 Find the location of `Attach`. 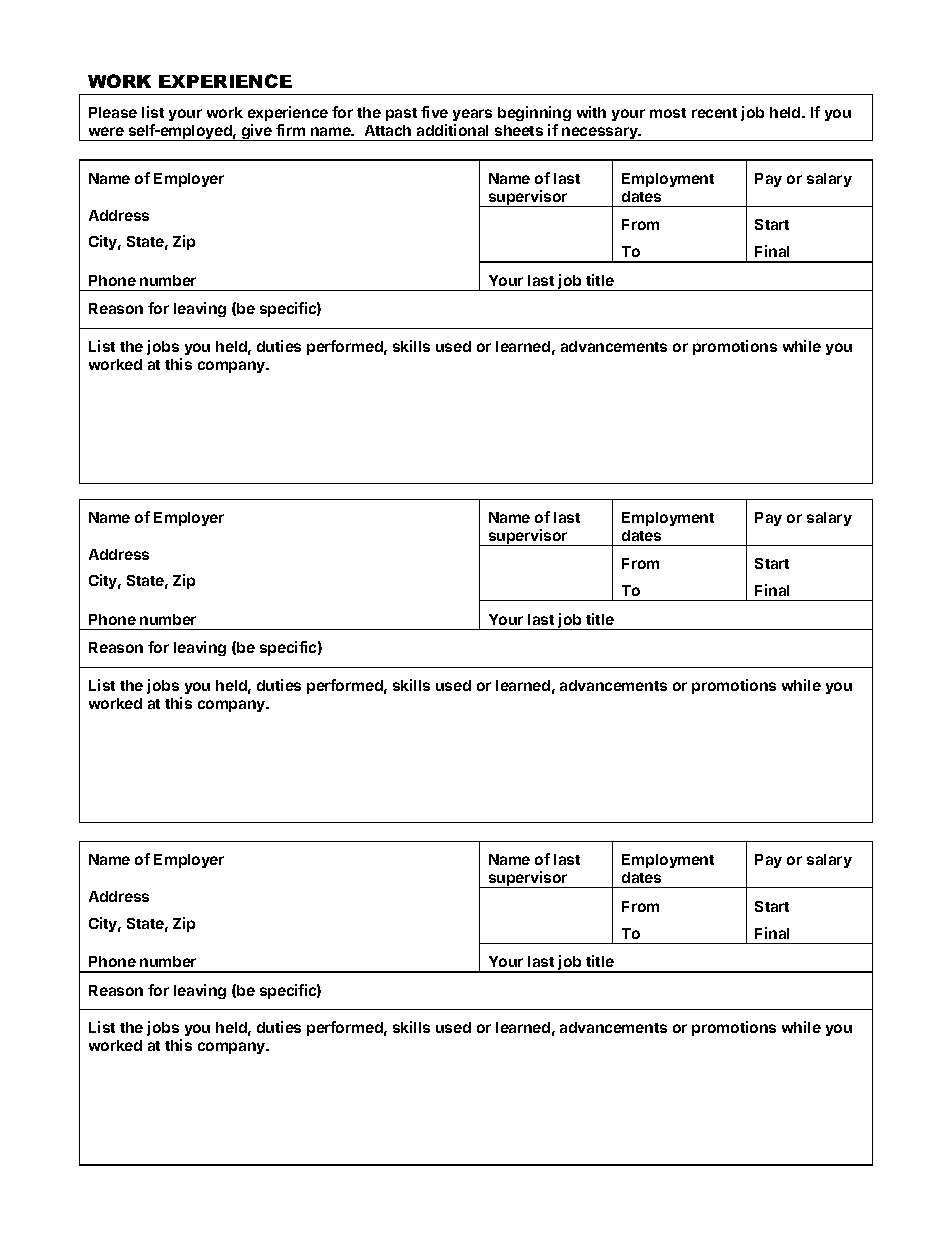

Attach is located at coordinates (388, 130).
